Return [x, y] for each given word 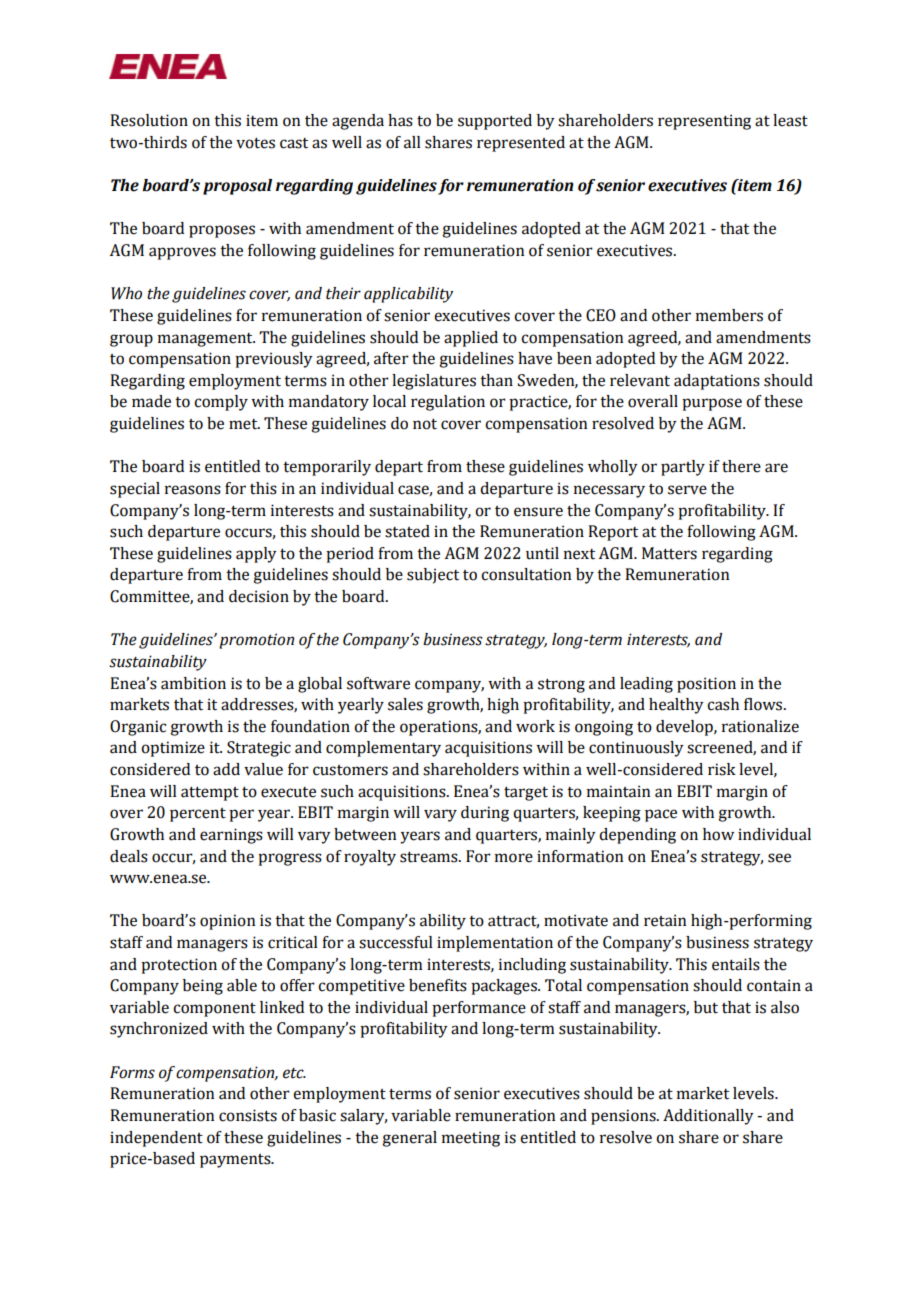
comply [221, 403]
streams [430, 857]
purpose [712, 404]
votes [255, 143]
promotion [256, 641]
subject [433, 576]
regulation [448, 403]
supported [495, 122]
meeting [471, 1139]
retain [665, 920]
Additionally [708, 1117]
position [706, 685]
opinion [227, 922]
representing [704, 122]
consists [248, 1115]
